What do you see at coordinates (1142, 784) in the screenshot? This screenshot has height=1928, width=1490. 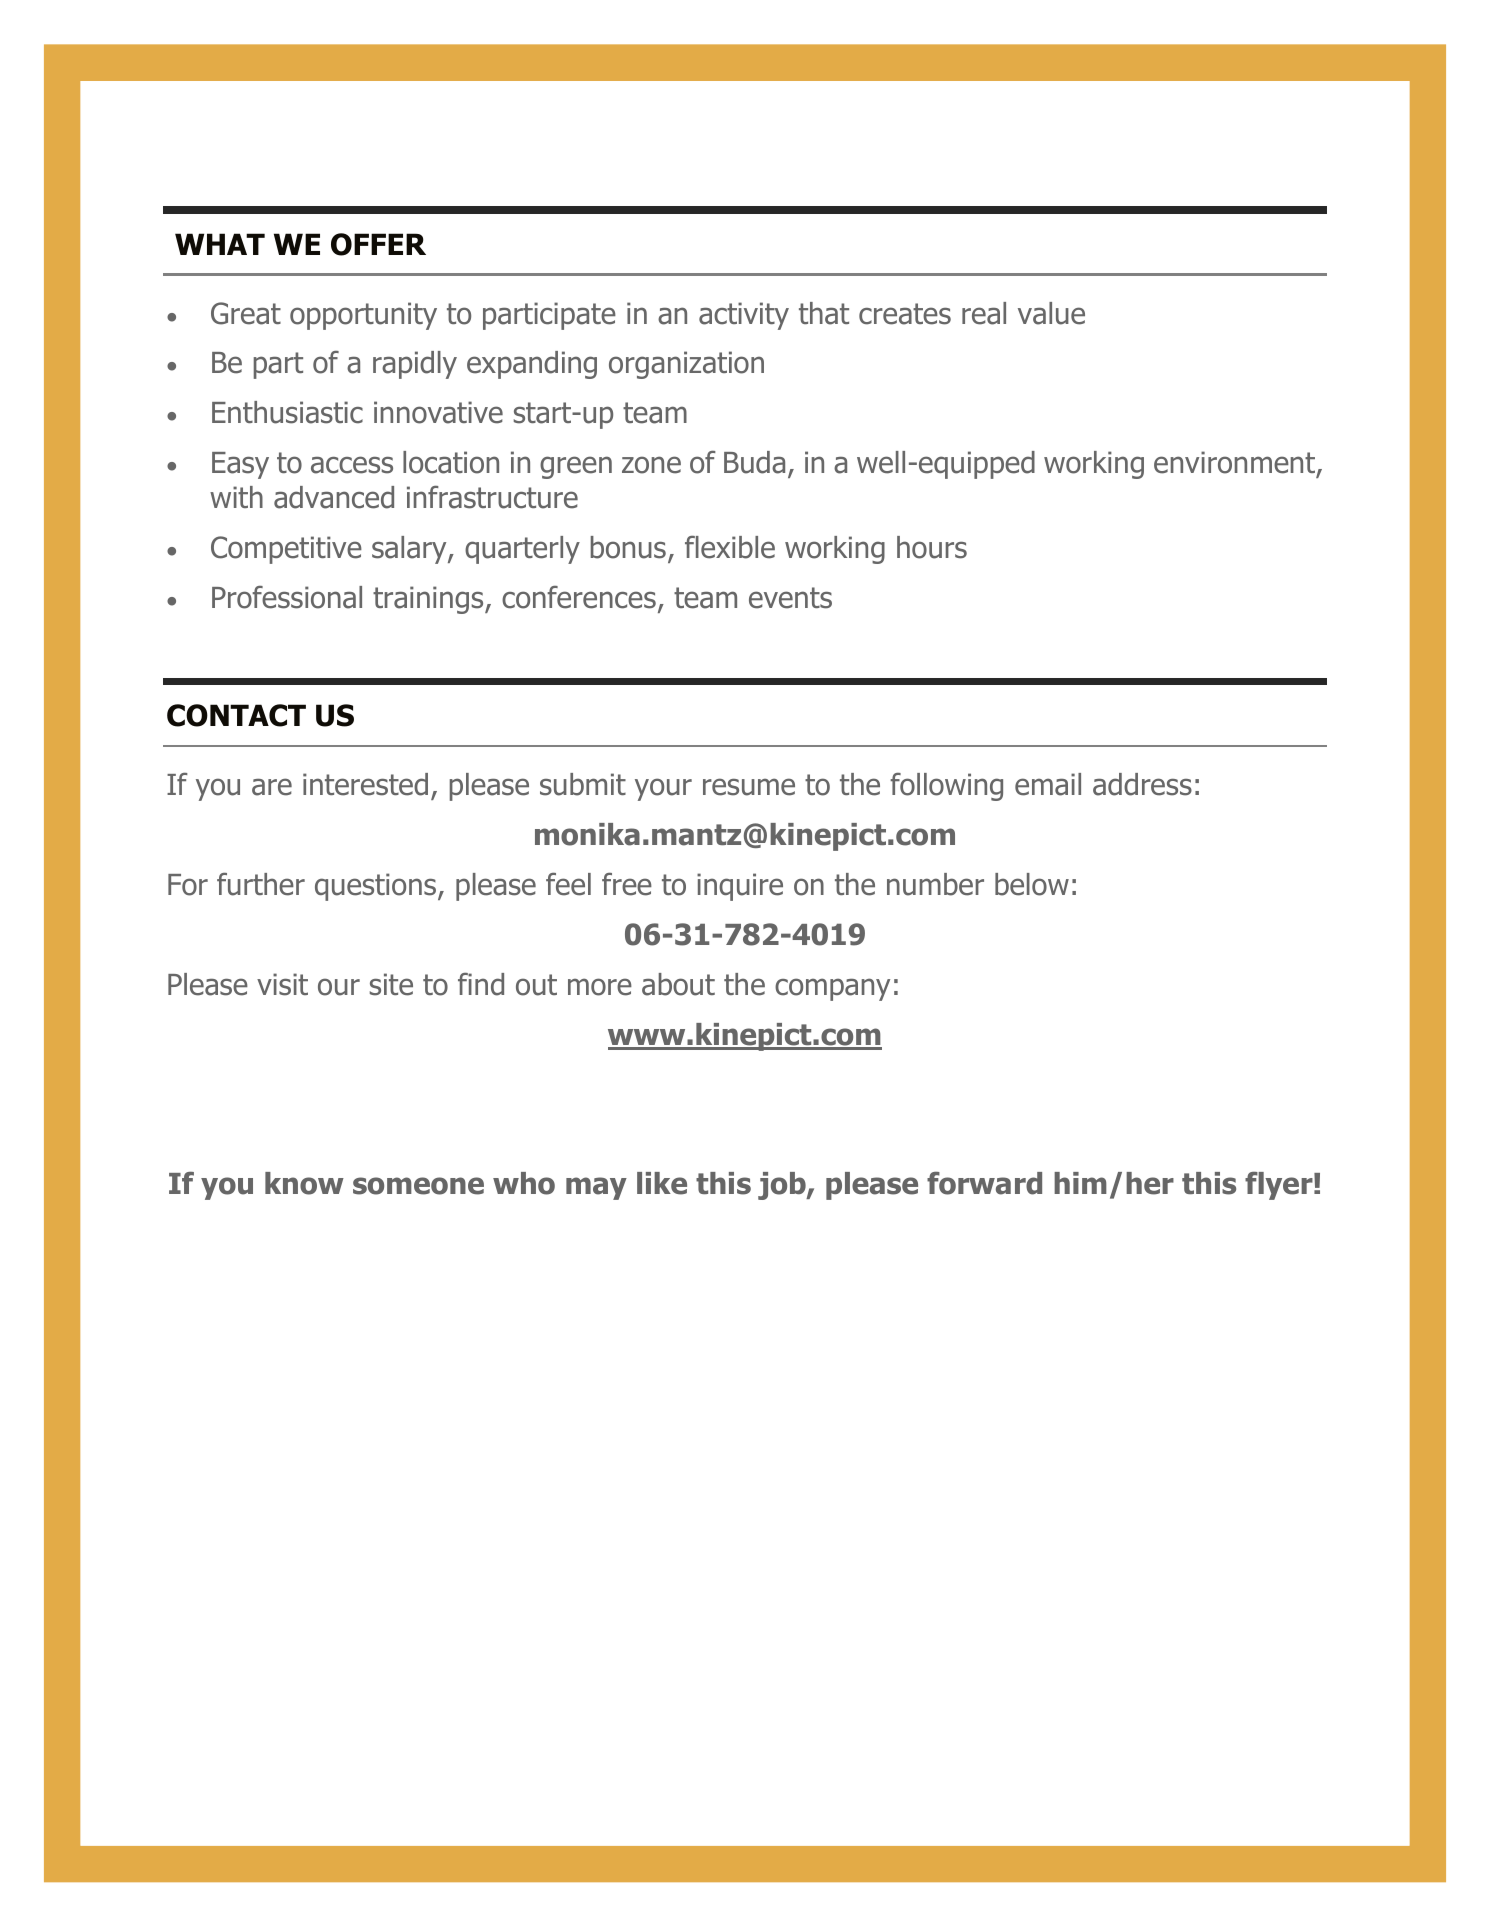 I see `address` at bounding box center [1142, 784].
